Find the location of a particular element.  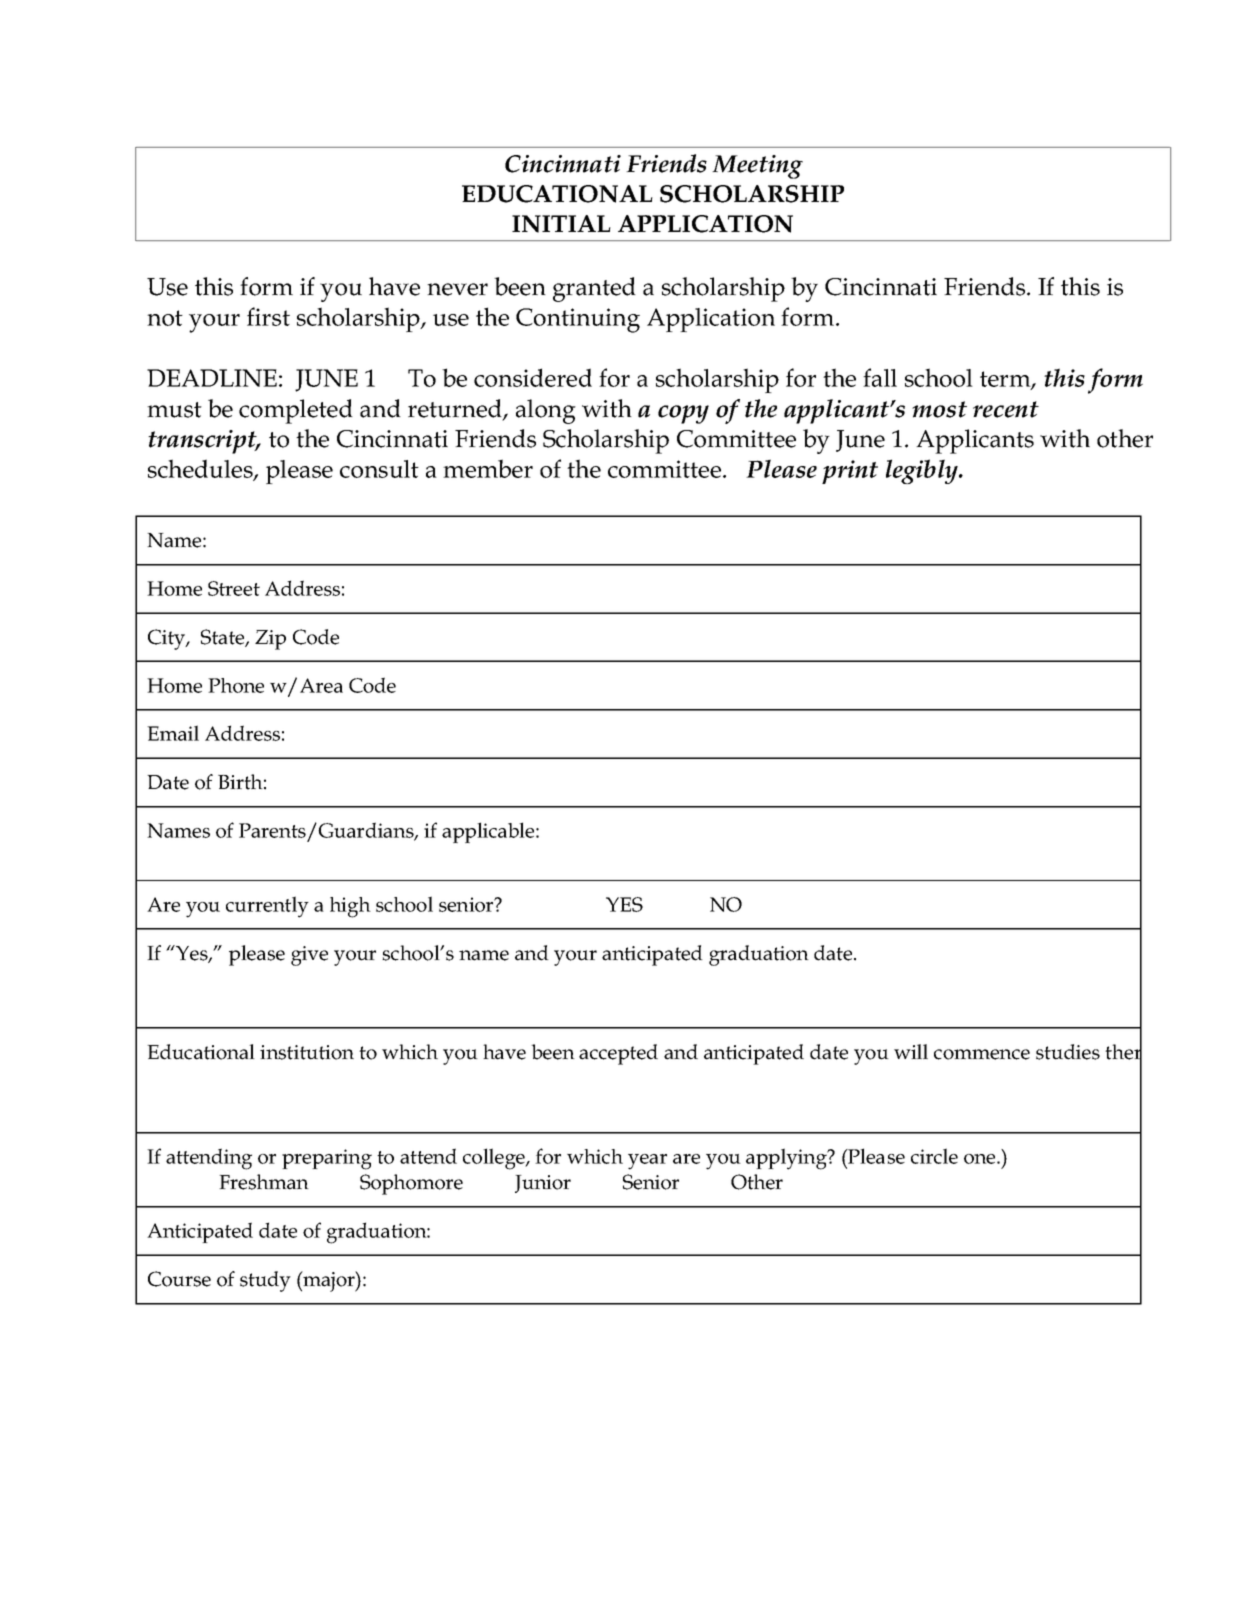

copy is located at coordinates (683, 414).
